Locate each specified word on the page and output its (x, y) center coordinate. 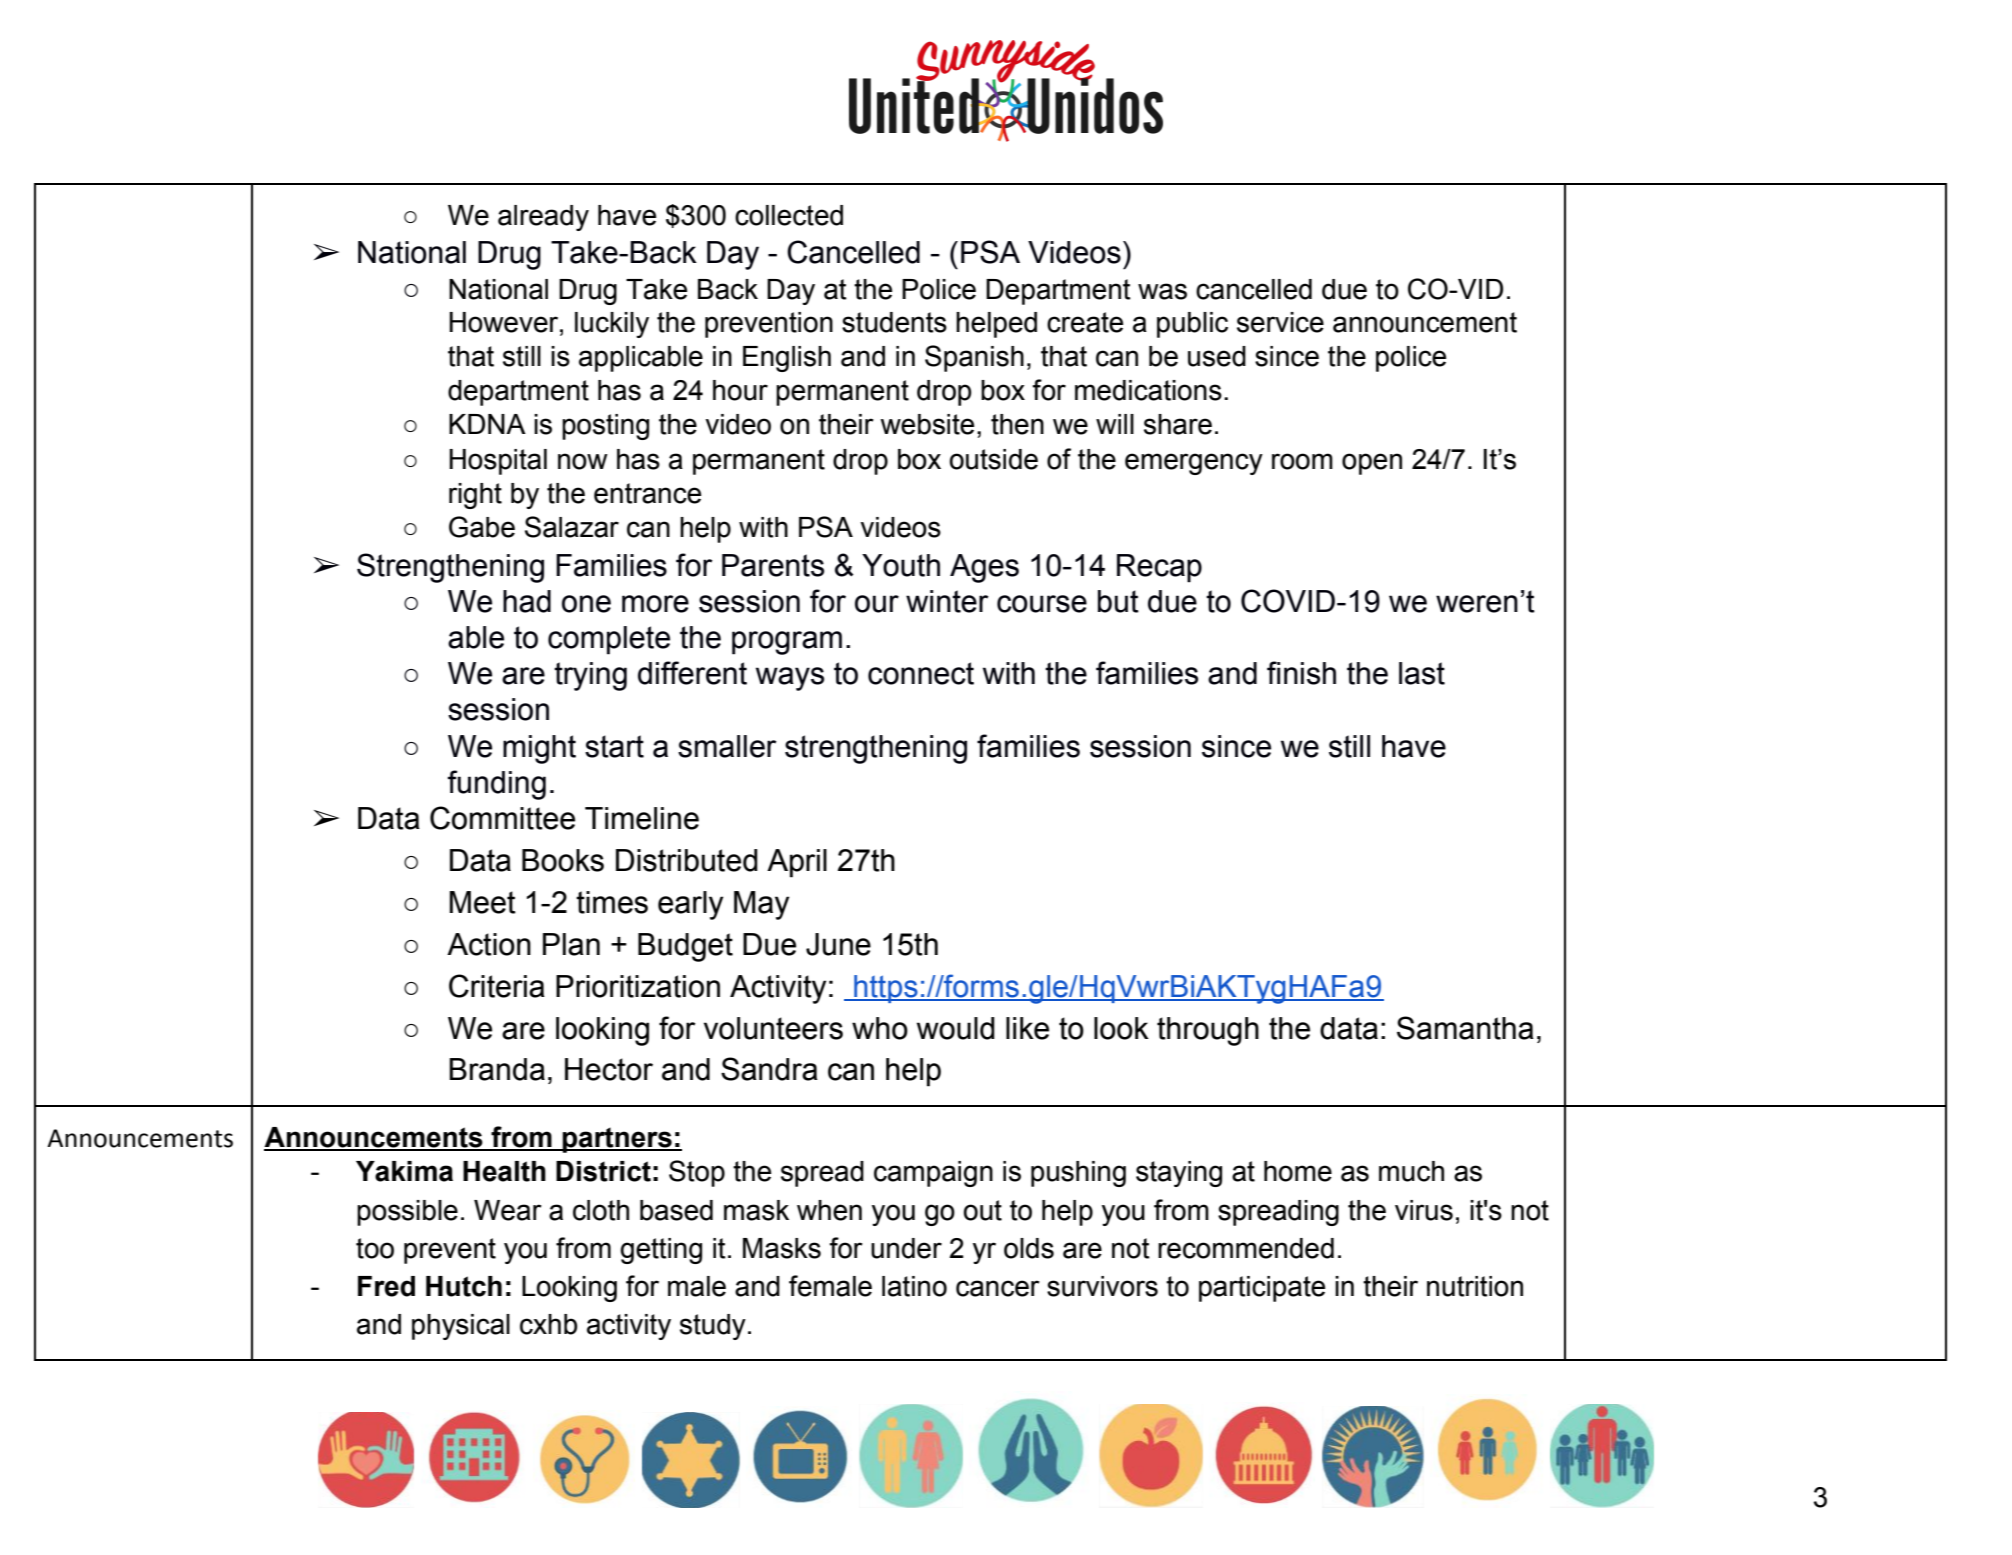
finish (1301, 673)
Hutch (464, 1286)
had (527, 601)
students (894, 322)
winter (947, 601)
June (838, 944)
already (543, 218)
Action (489, 944)
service (1280, 322)
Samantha (1465, 1028)
